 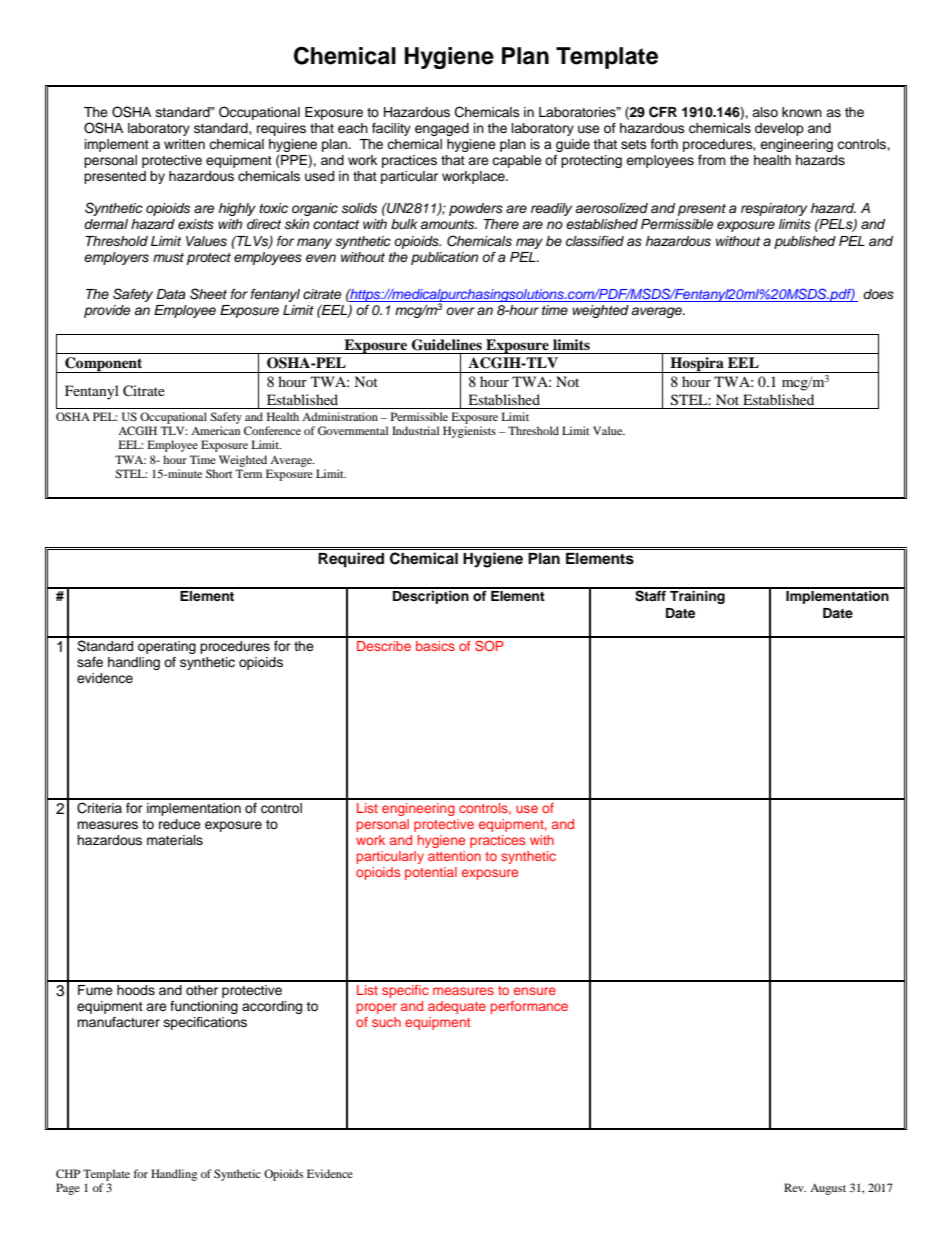 I want to click on Hygienists, so click(x=469, y=432).
